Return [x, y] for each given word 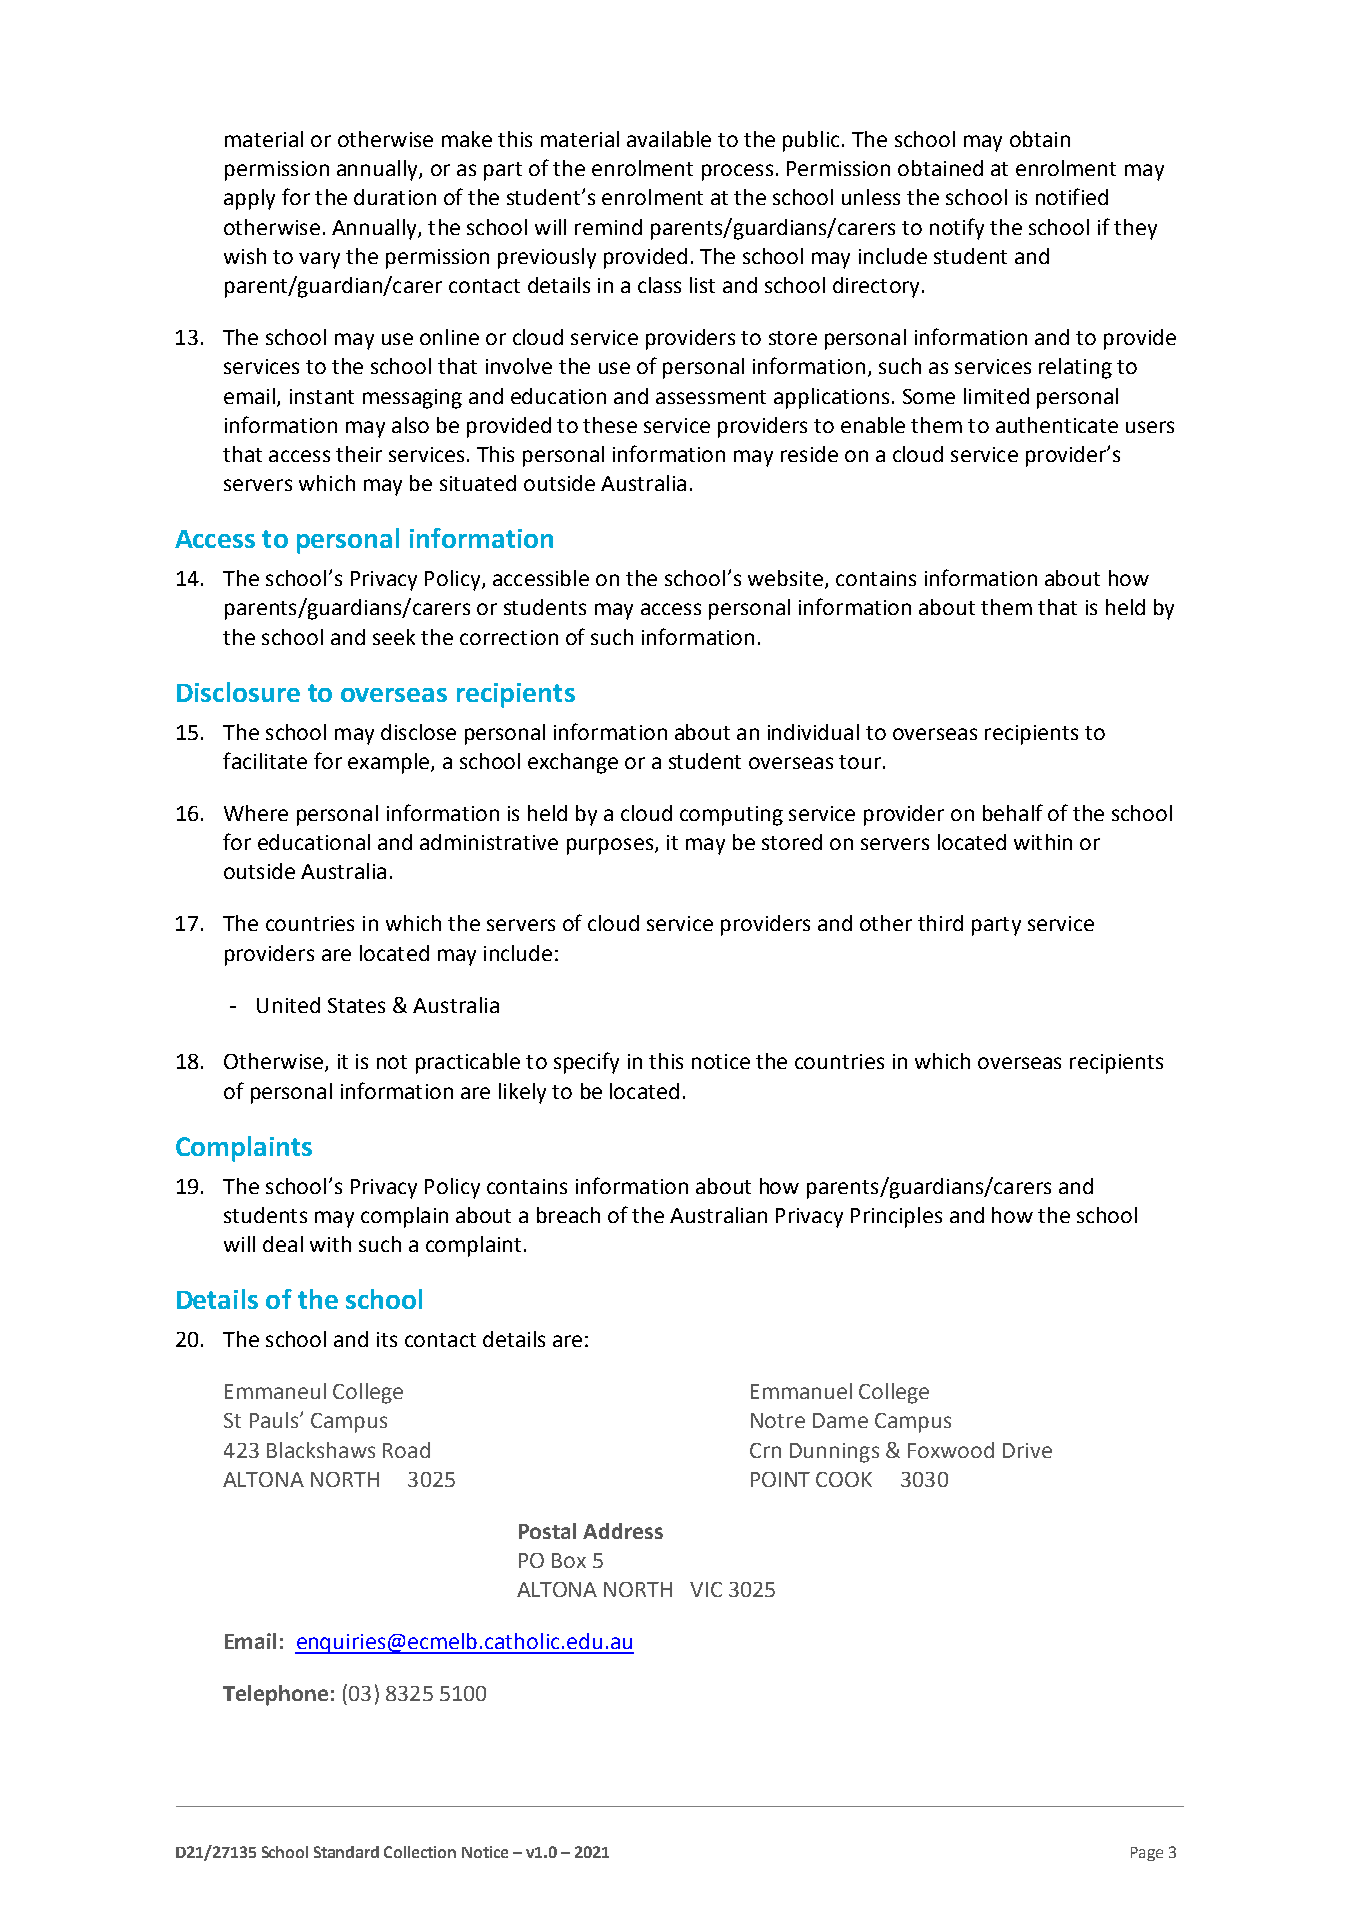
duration [395, 197]
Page [1147, 1854]
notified [1072, 196]
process [737, 172]
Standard [346, 1852]
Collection [420, 1852]
